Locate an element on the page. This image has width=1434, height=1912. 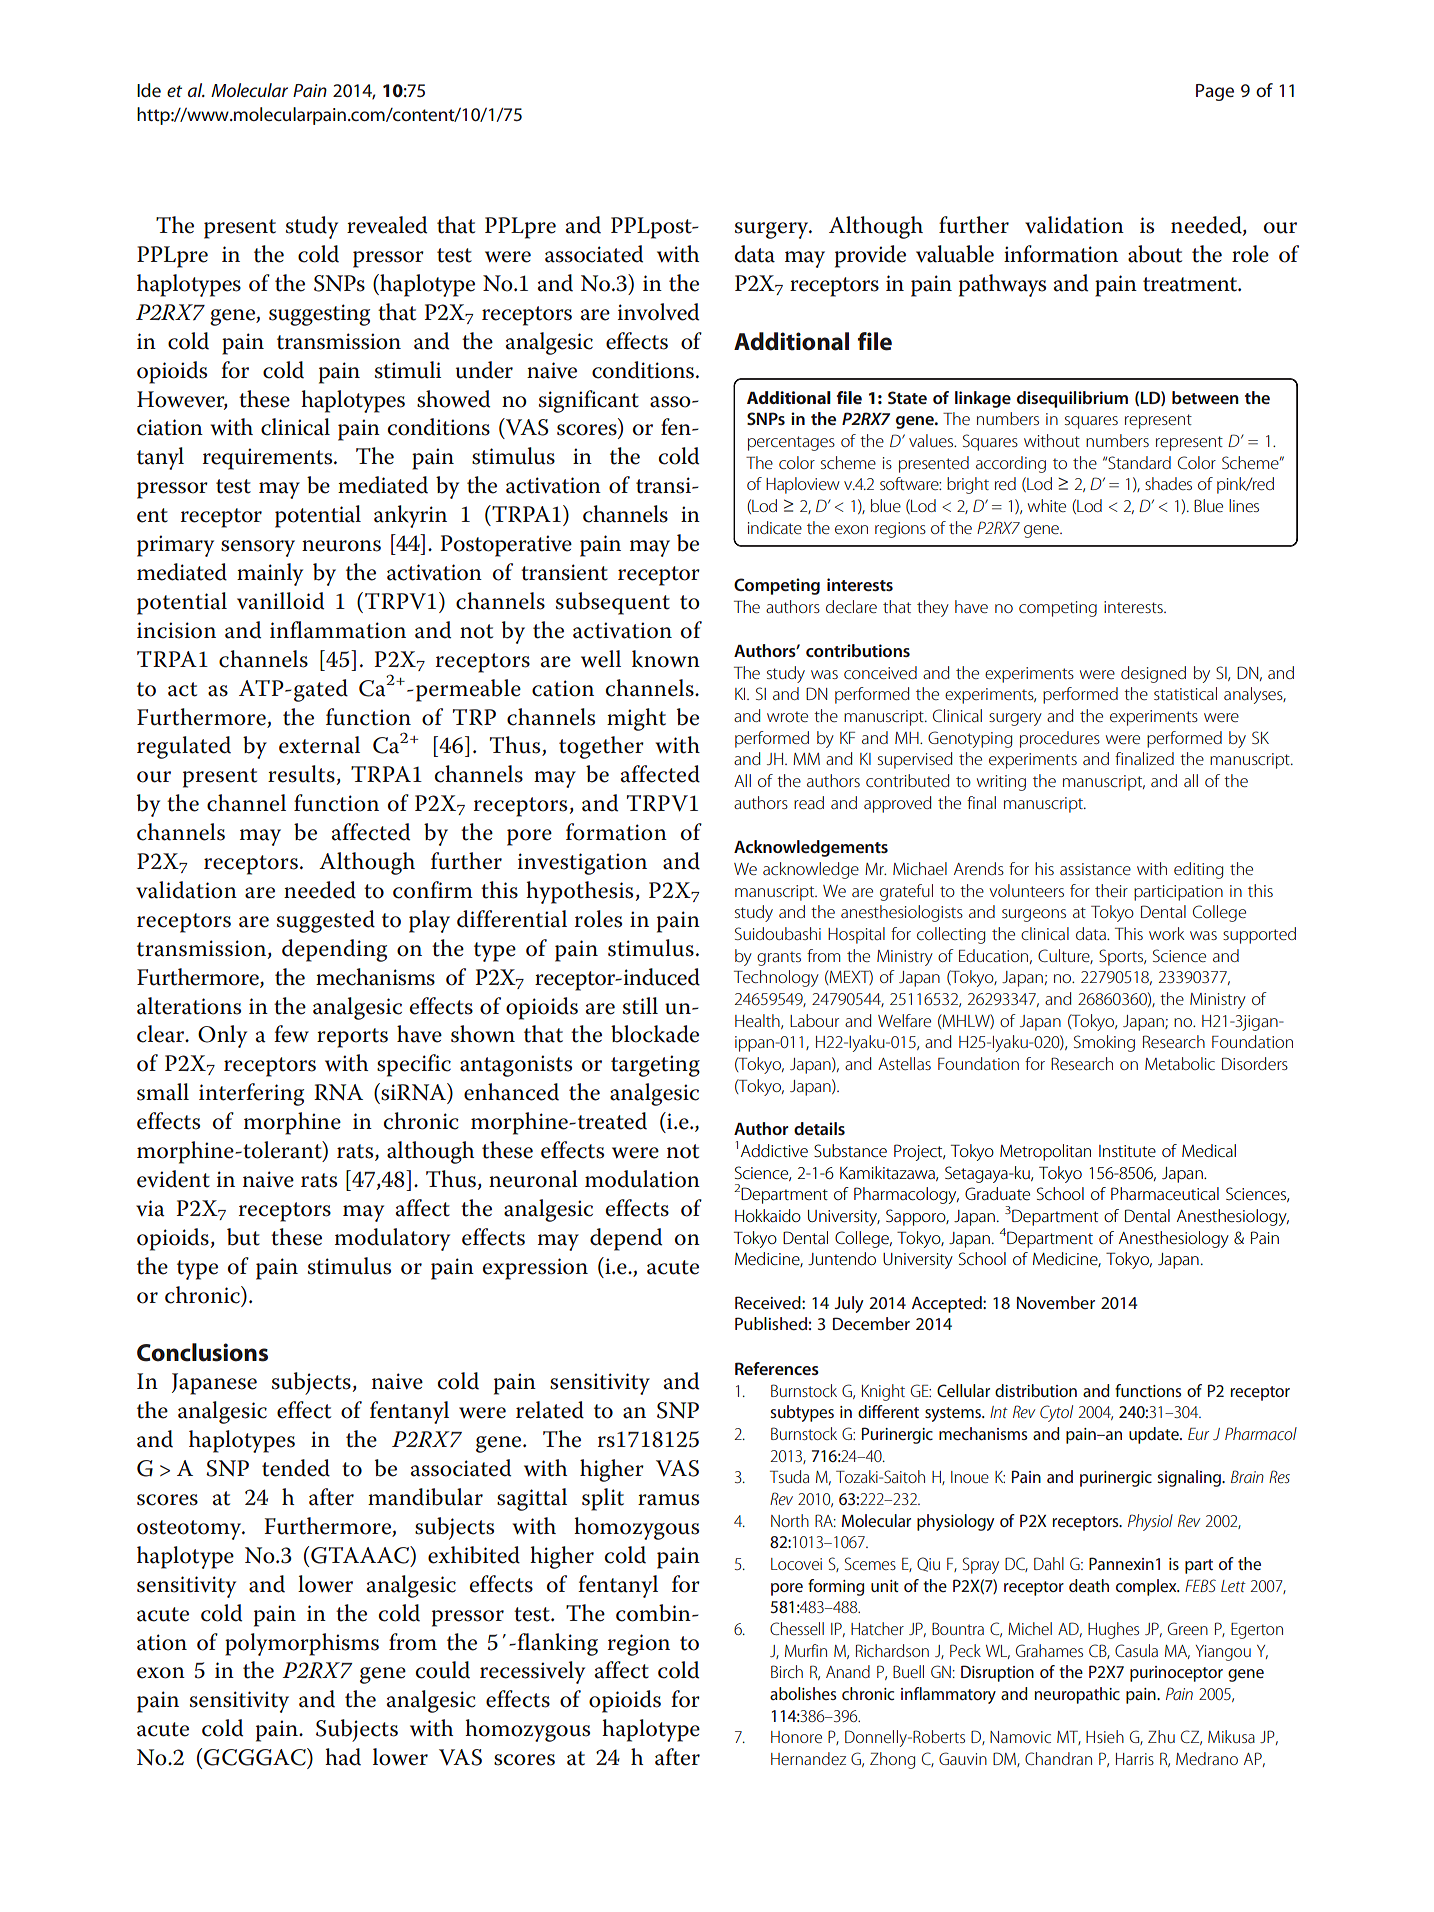
November is located at coordinates (1056, 1302).
